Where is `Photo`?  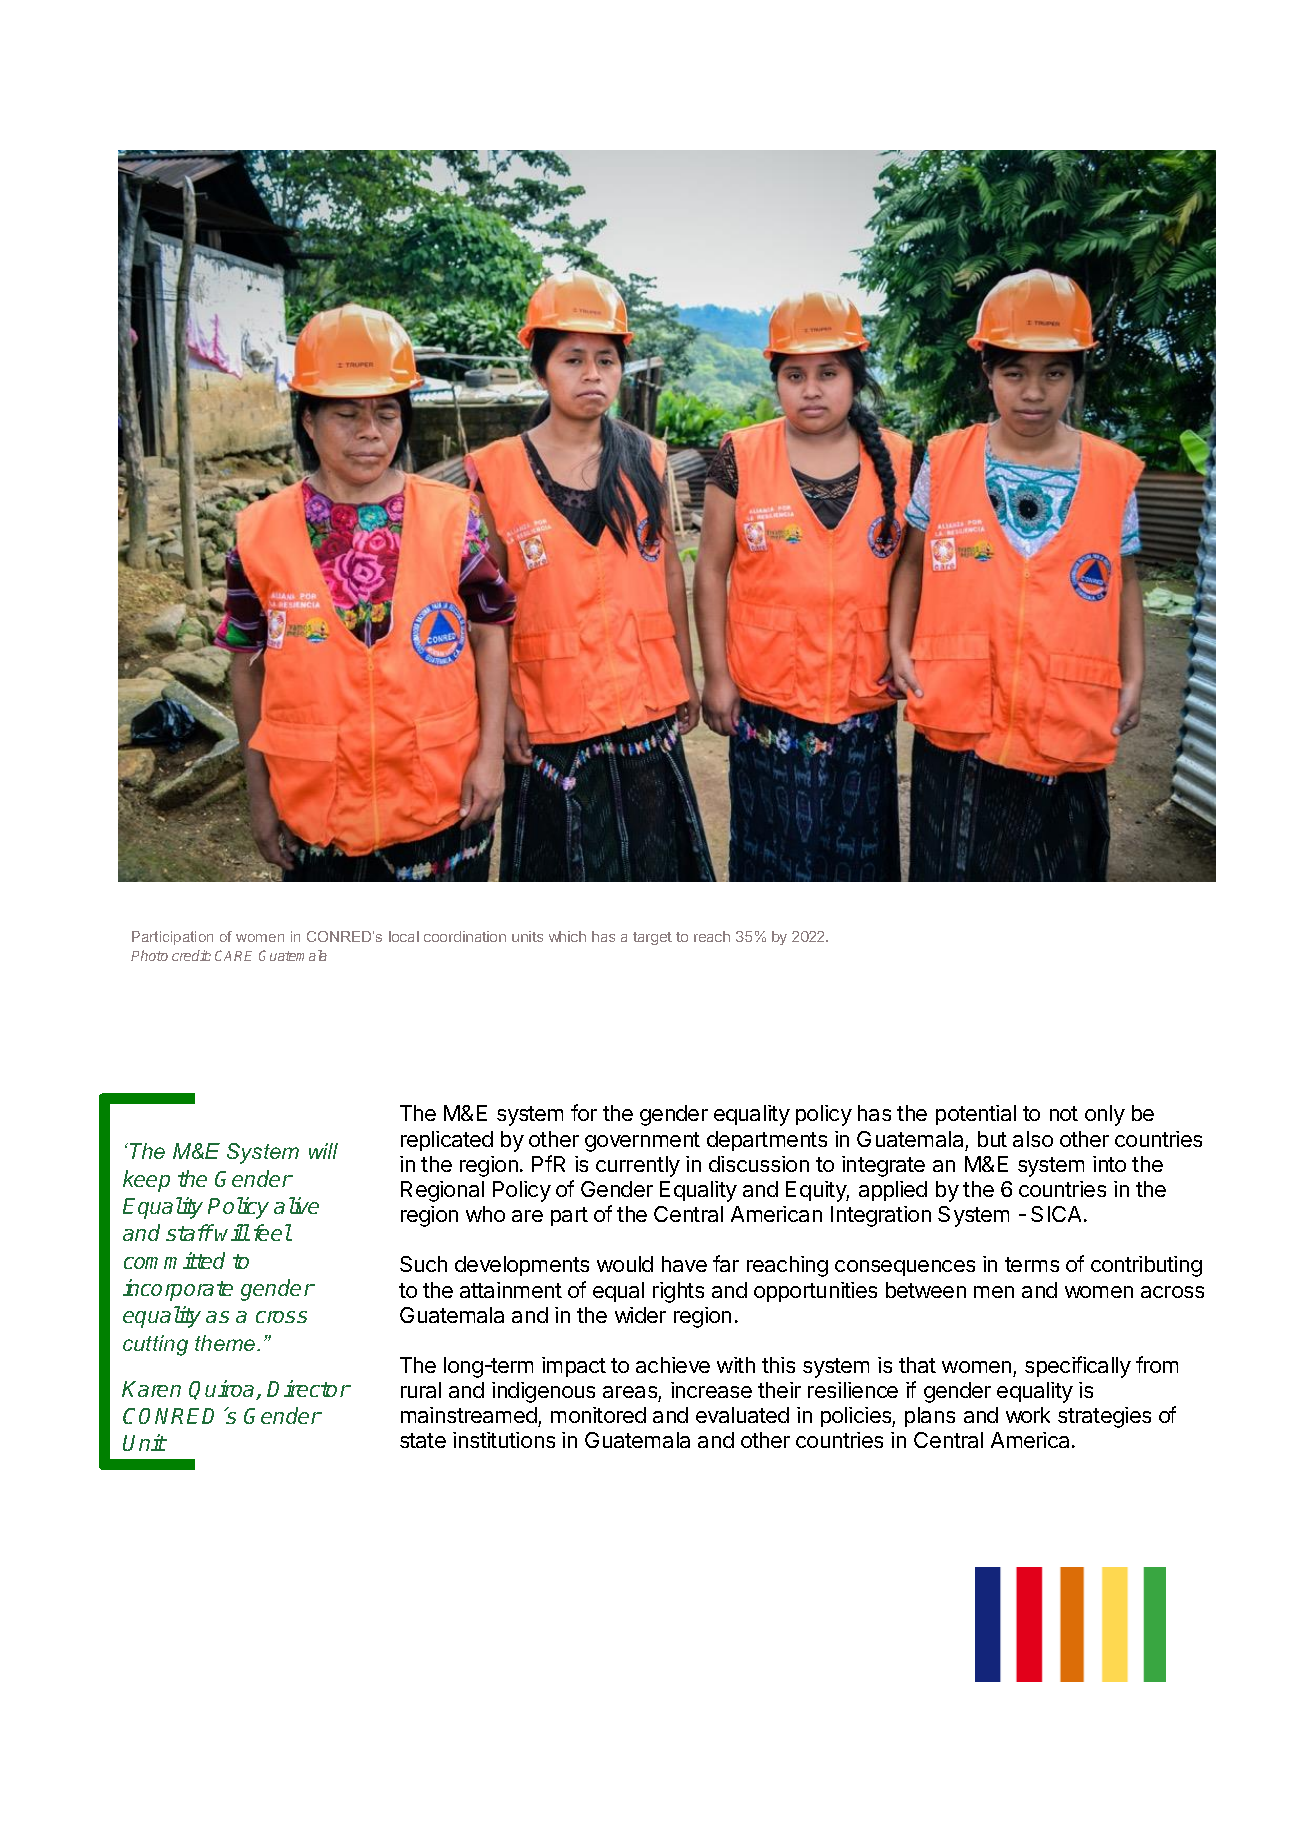 Photo is located at coordinates (149, 955).
